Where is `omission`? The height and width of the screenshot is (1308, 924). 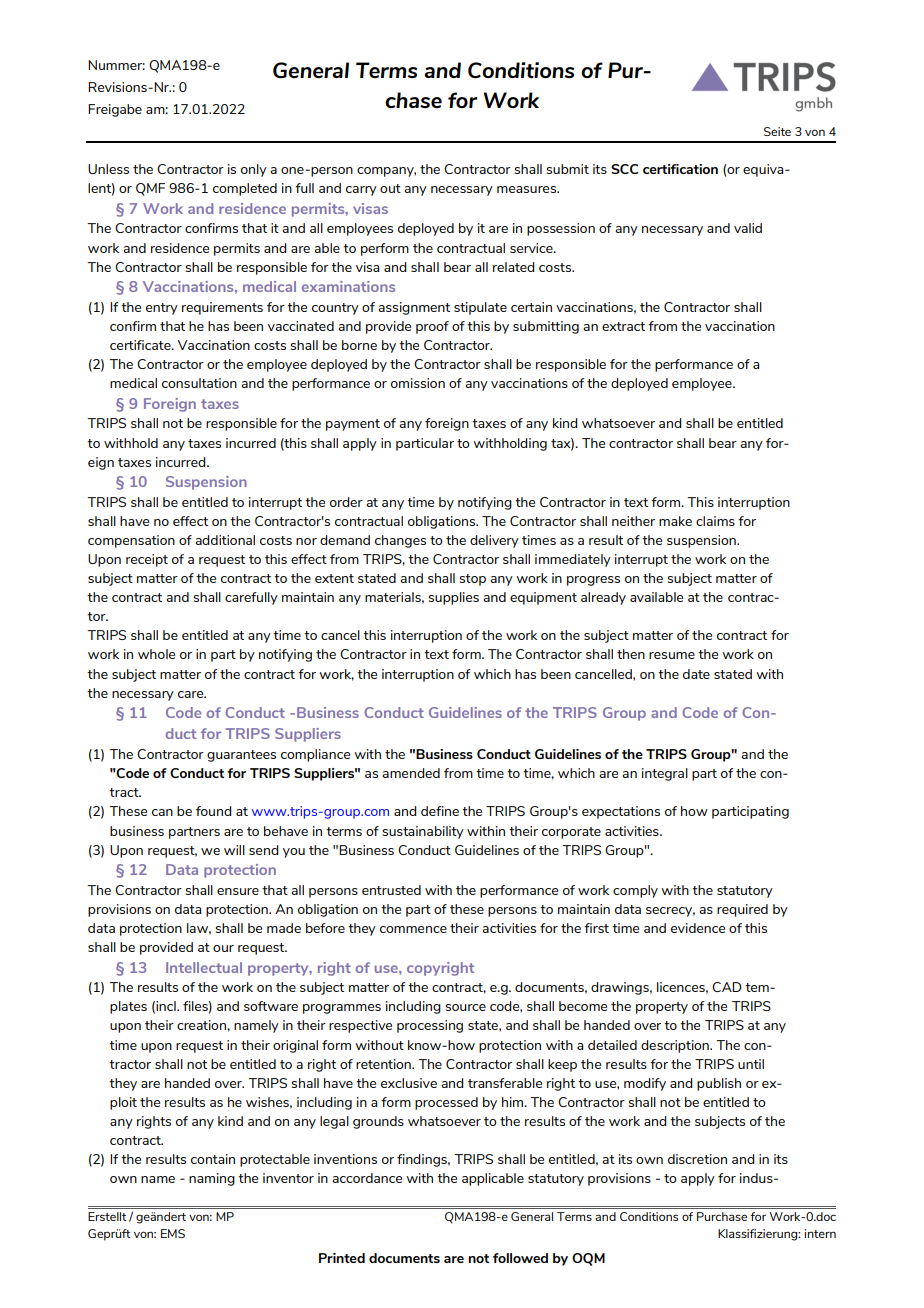 omission is located at coordinates (418, 383).
